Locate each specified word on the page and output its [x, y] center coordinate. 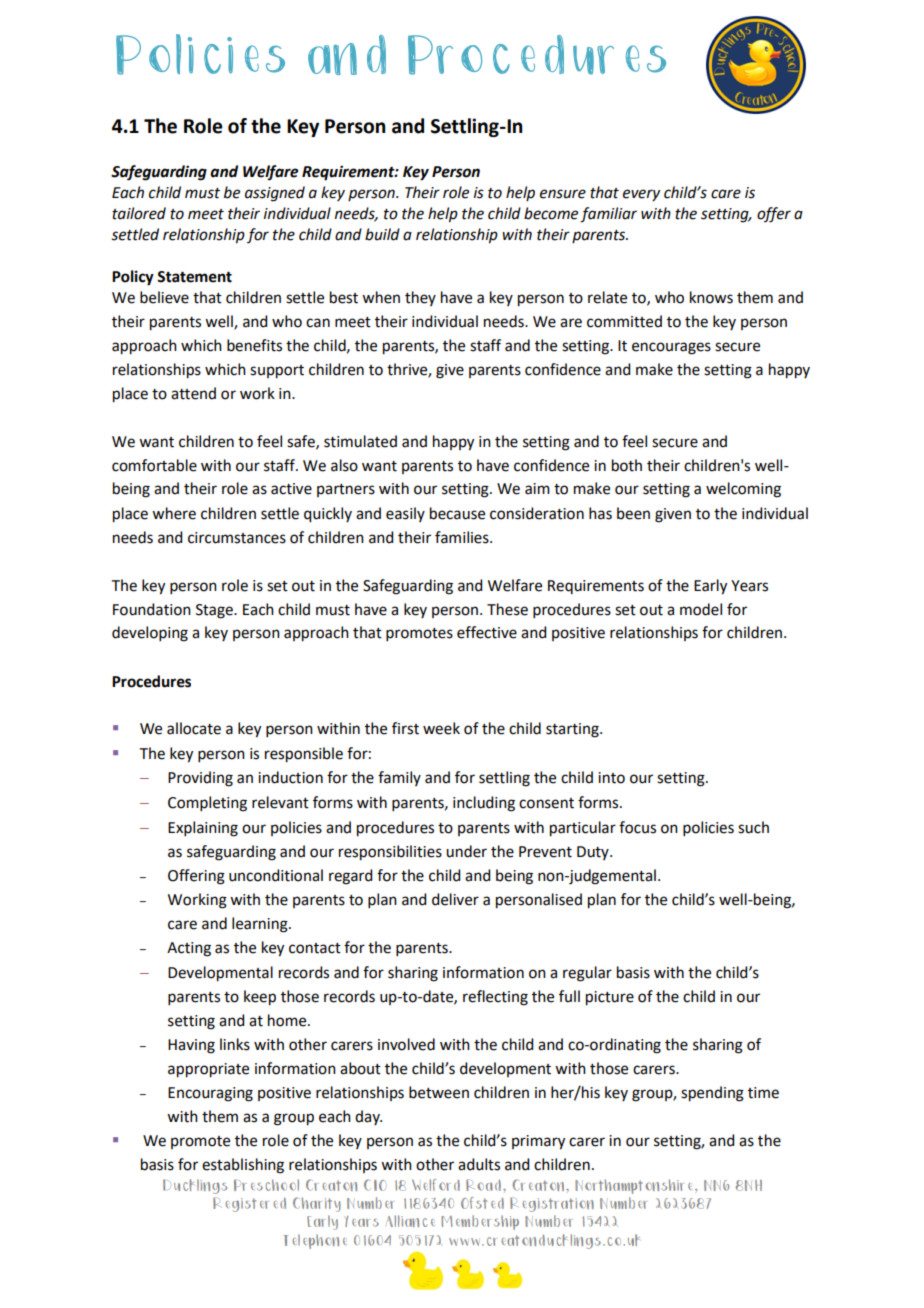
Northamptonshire [633, 1186]
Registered [249, 1204]
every [641, 195]
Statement [194, 277]
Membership [480, 1222]
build [382, 234]
